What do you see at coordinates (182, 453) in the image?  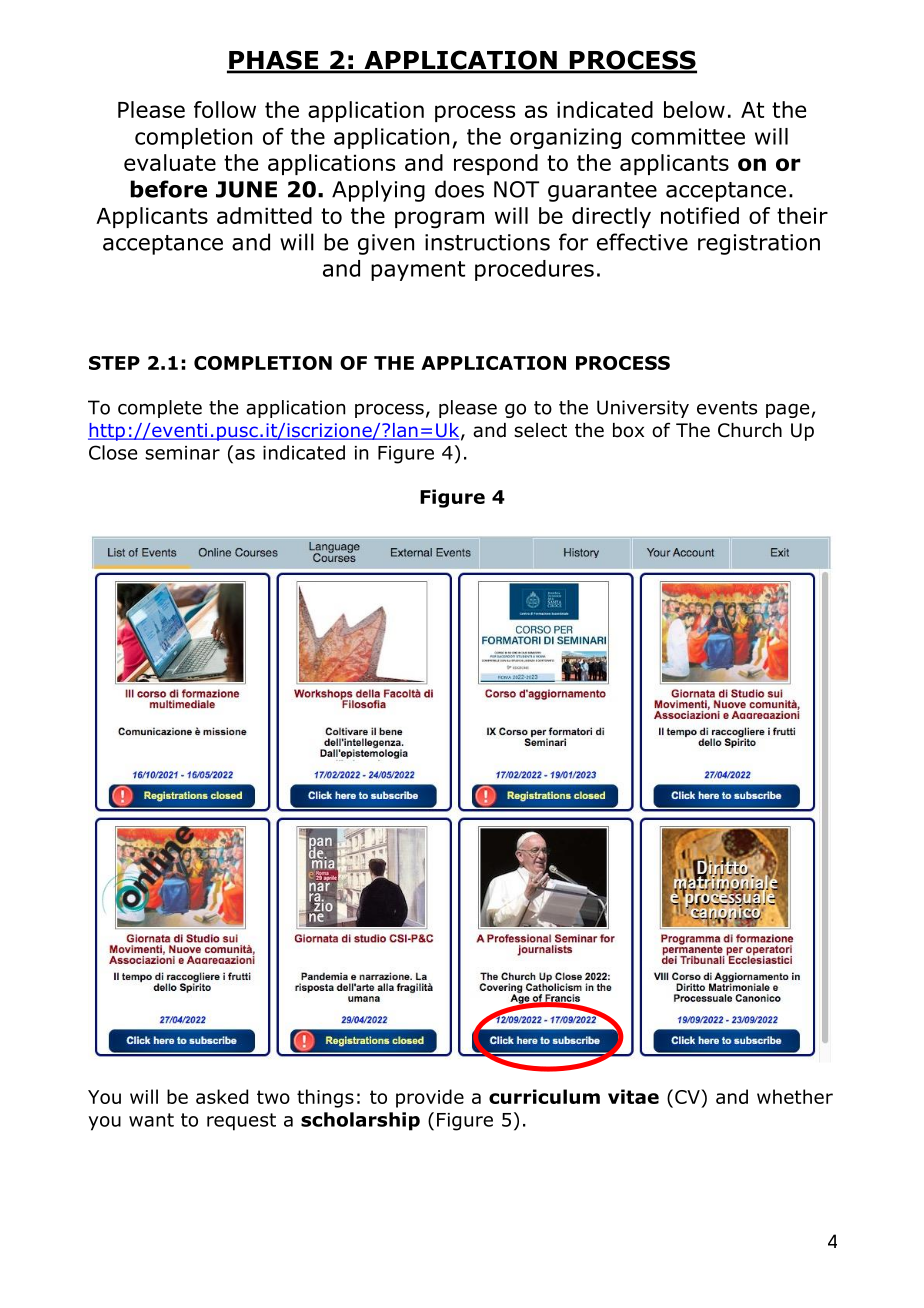 I see `seminar` at bounding box center [182, 453].
